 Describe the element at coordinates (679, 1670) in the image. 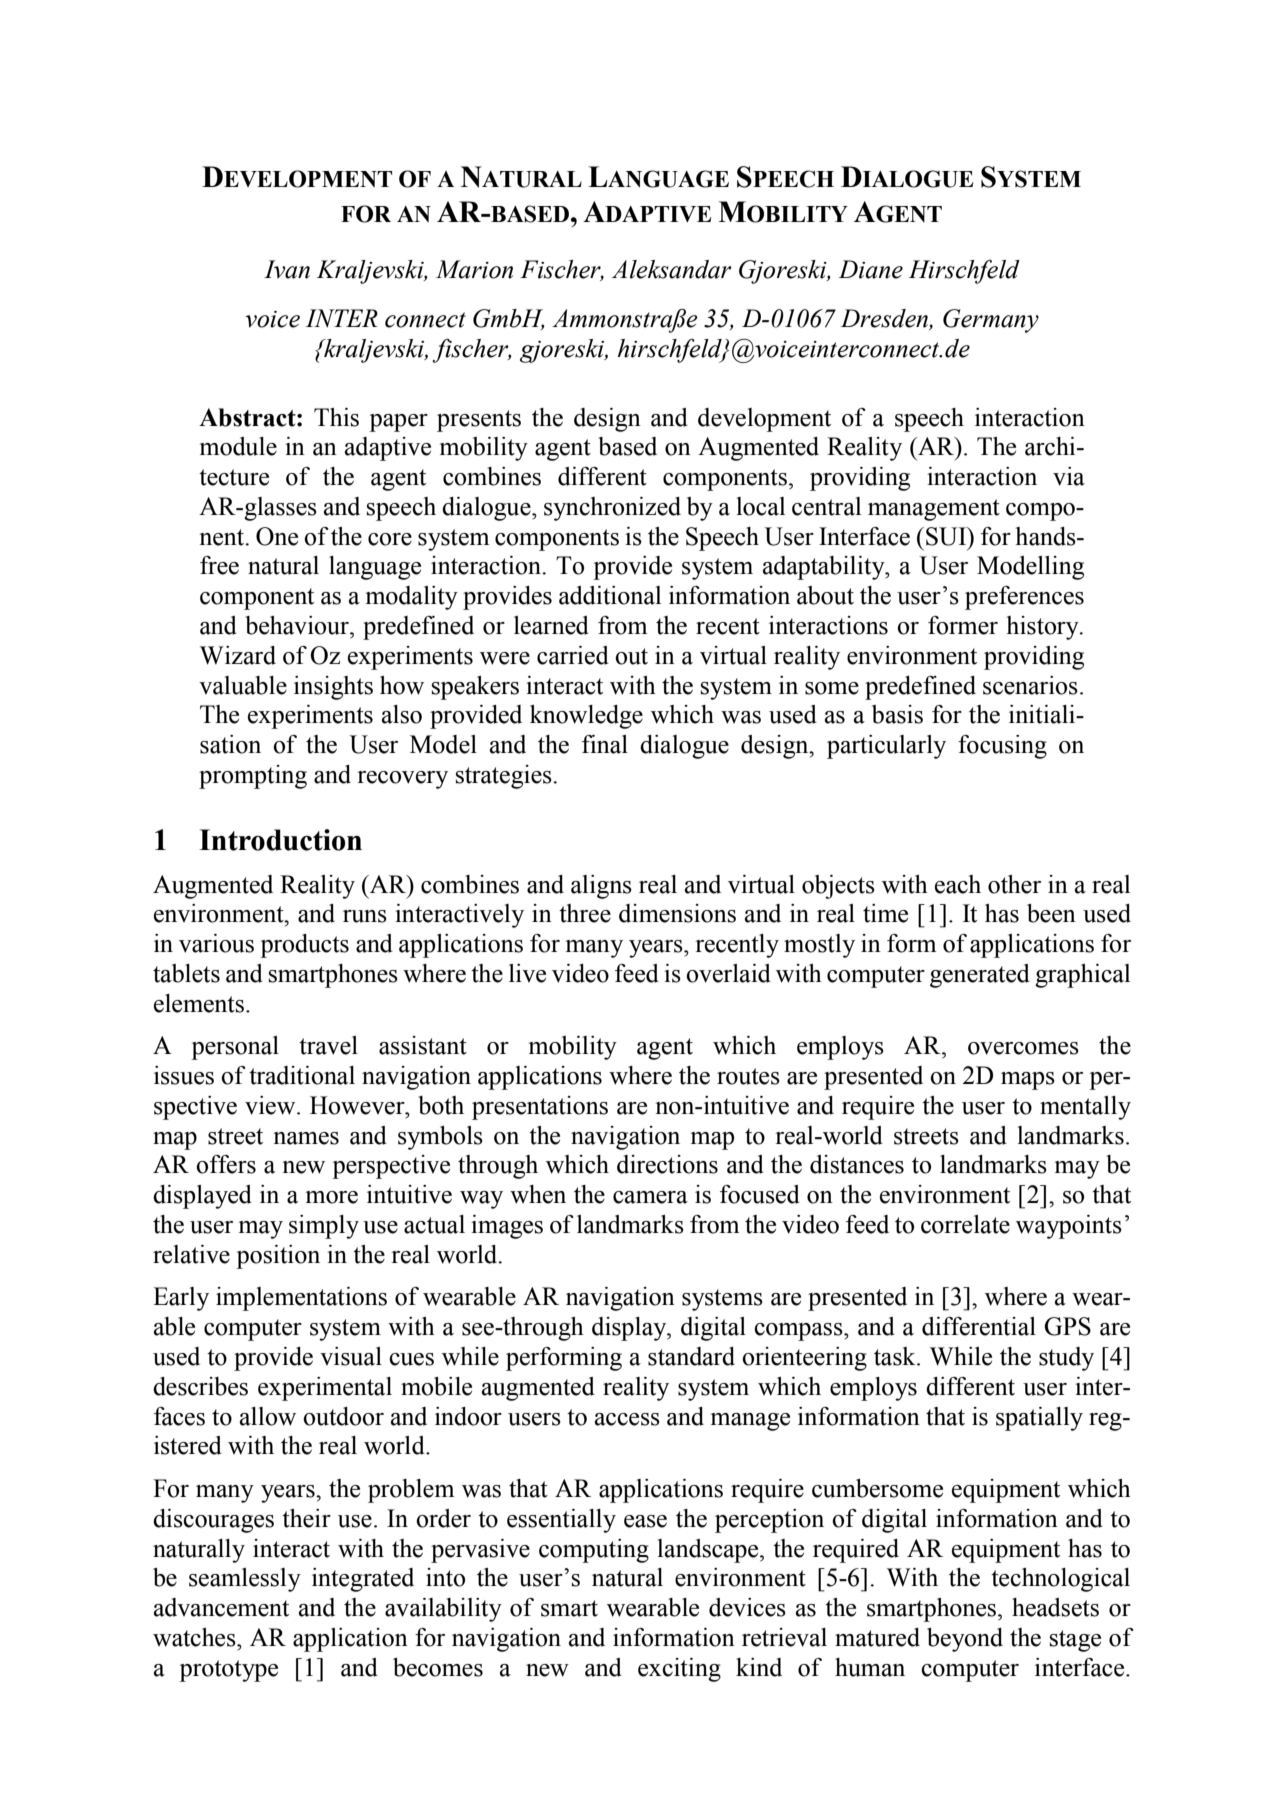

I see `exciting` at that location.
